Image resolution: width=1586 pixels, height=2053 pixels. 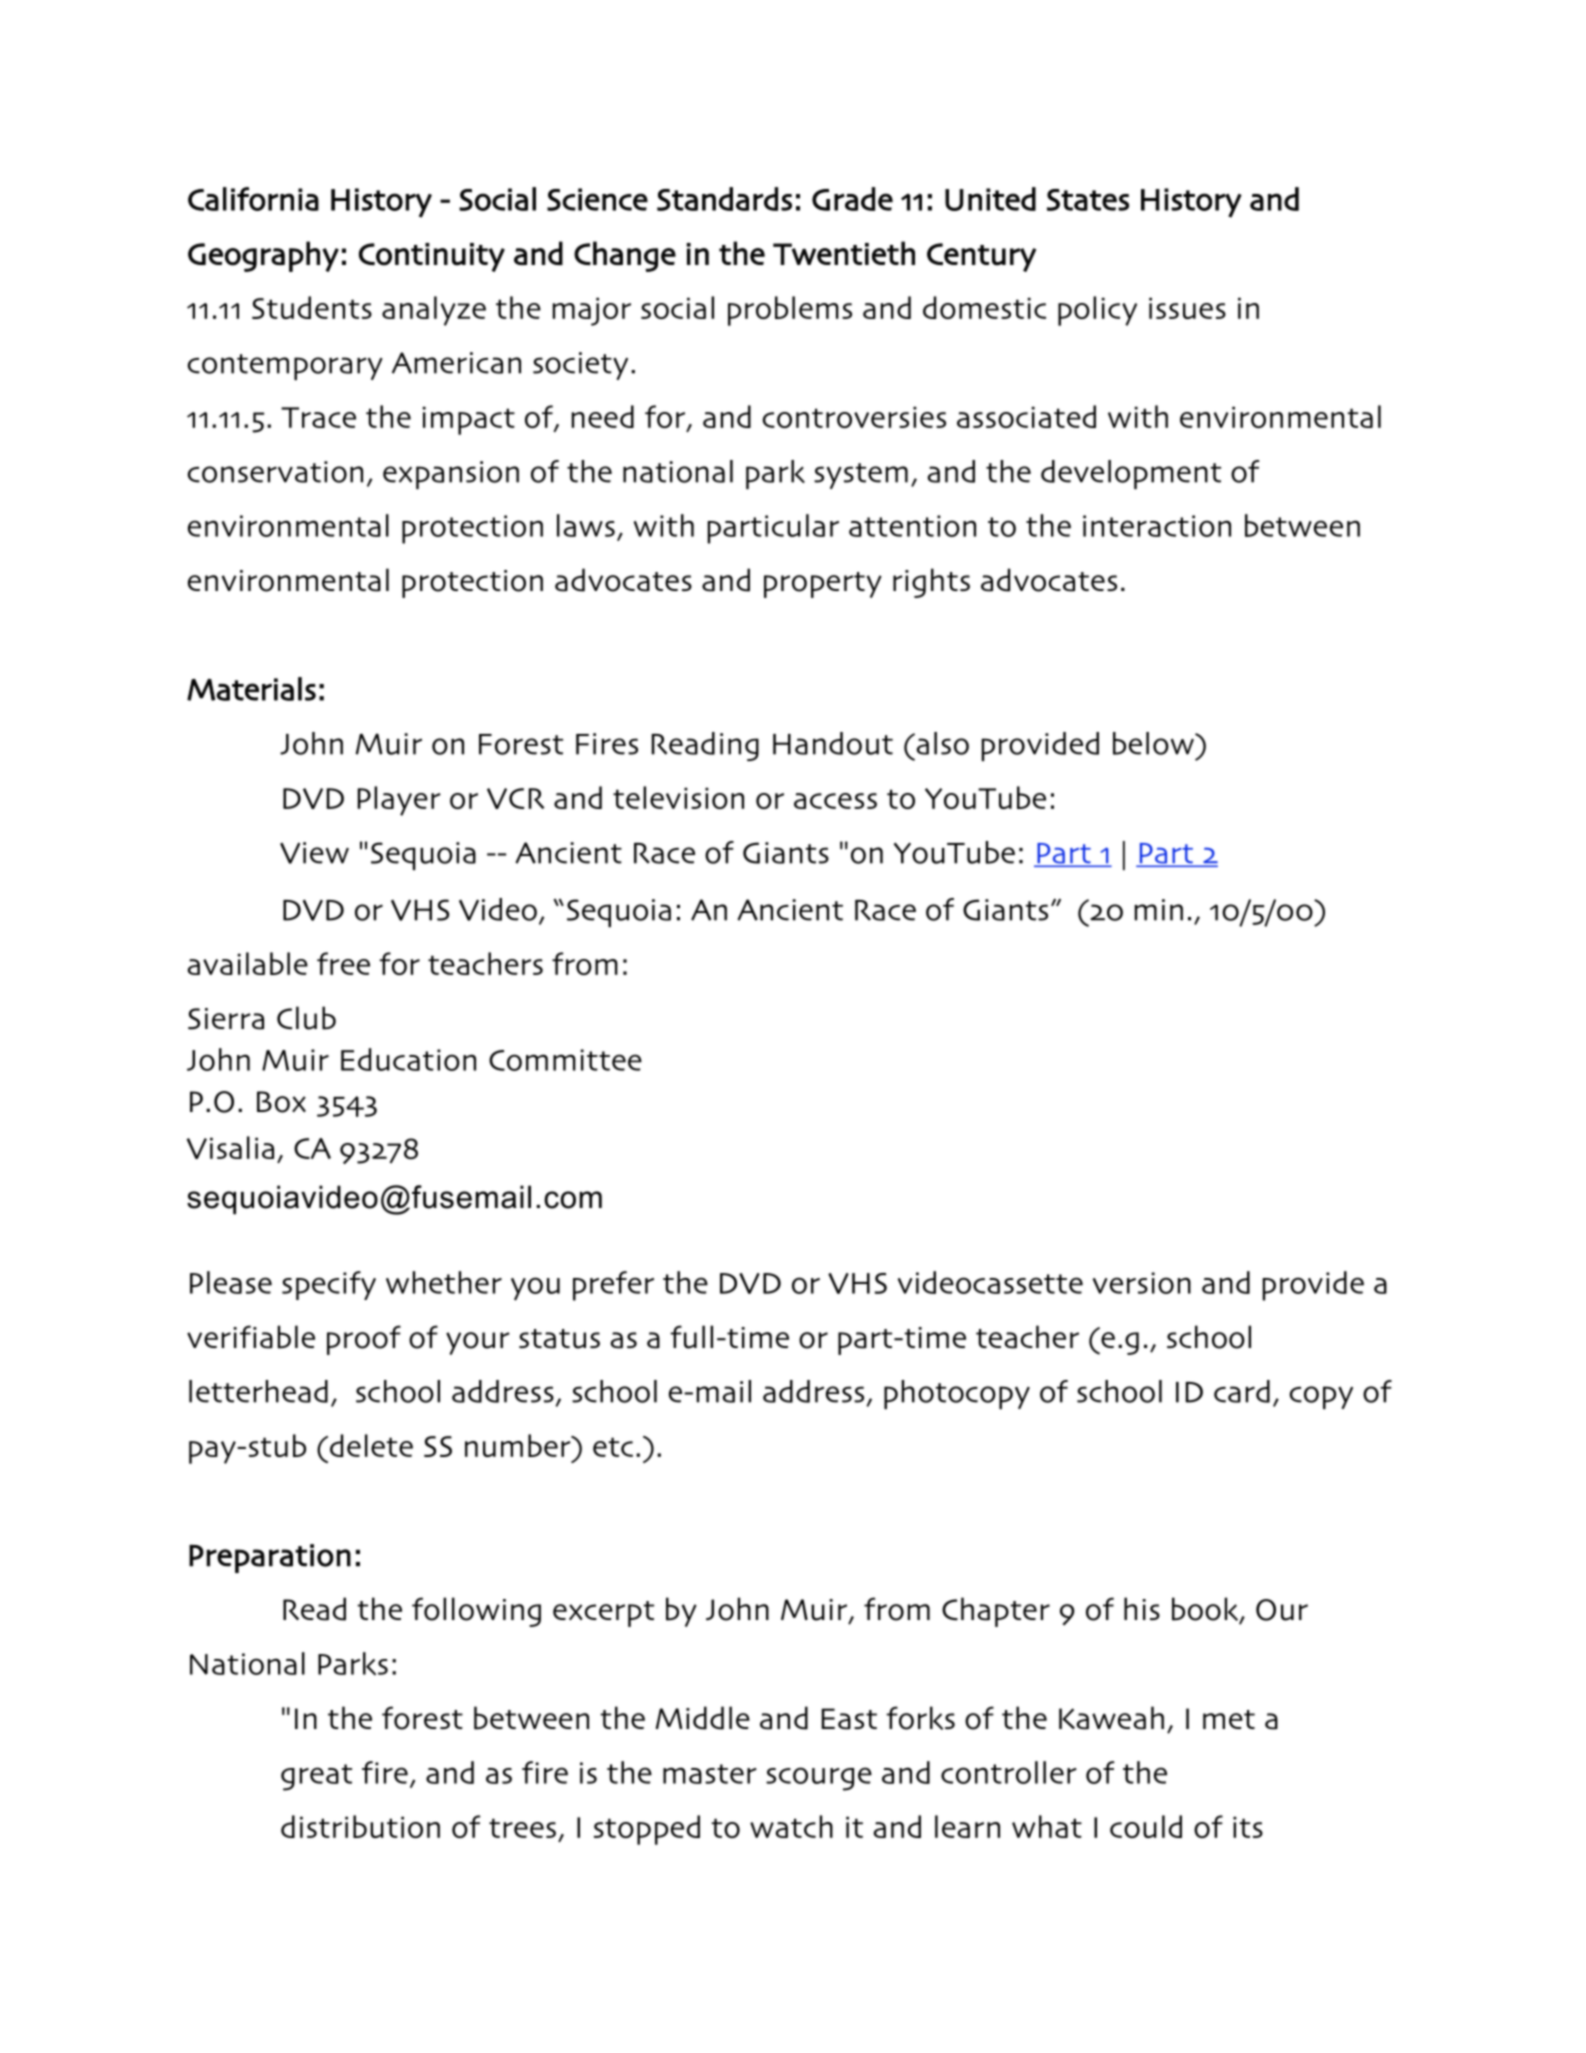 What do you see at coordinates (724, 199) in the document?
I see `Standards` at bounding box center [724, 199].
